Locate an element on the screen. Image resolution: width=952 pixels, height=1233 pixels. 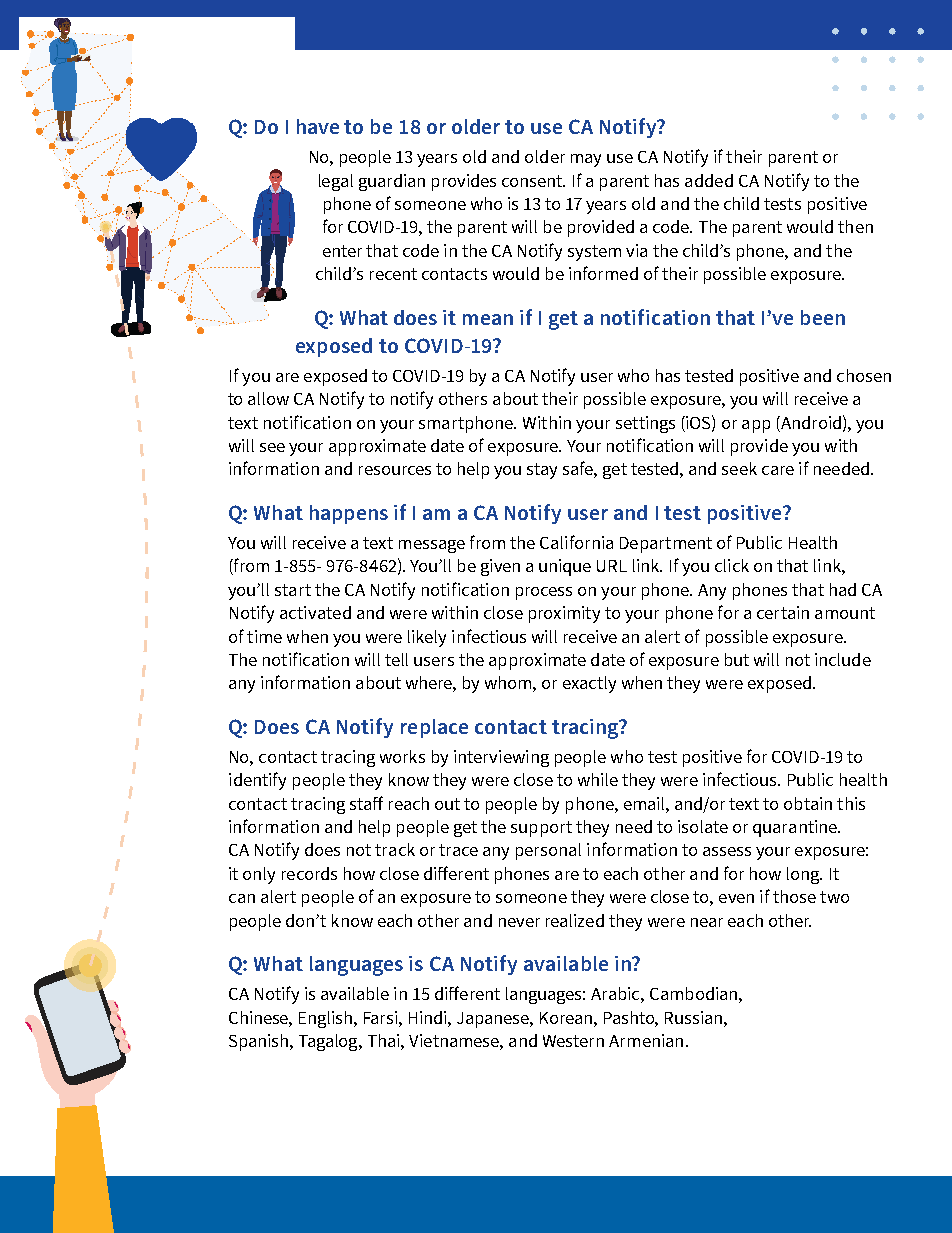
stay is located at coordinates (542, 471).
